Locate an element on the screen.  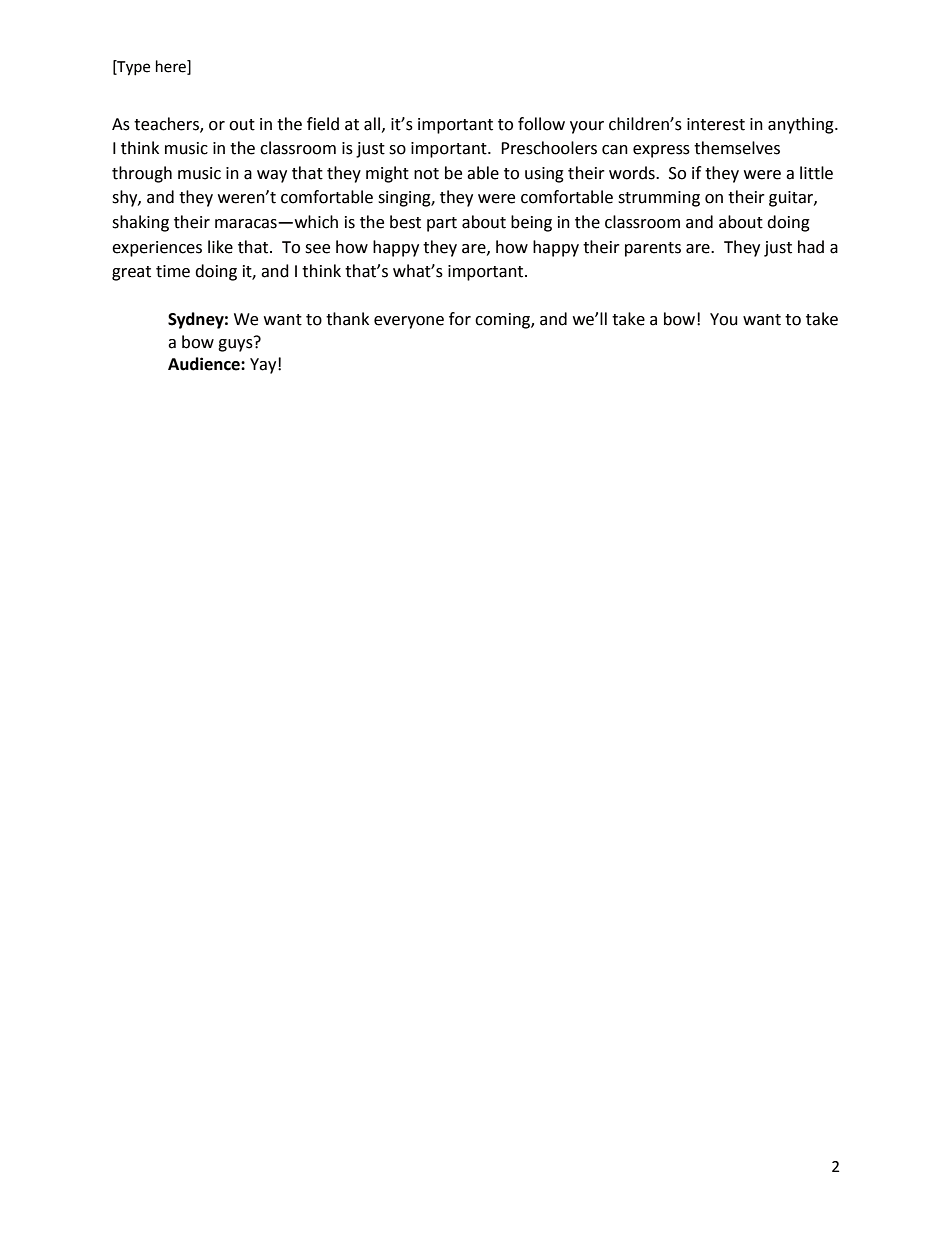
Audience is located at coordinates (205, 364).
